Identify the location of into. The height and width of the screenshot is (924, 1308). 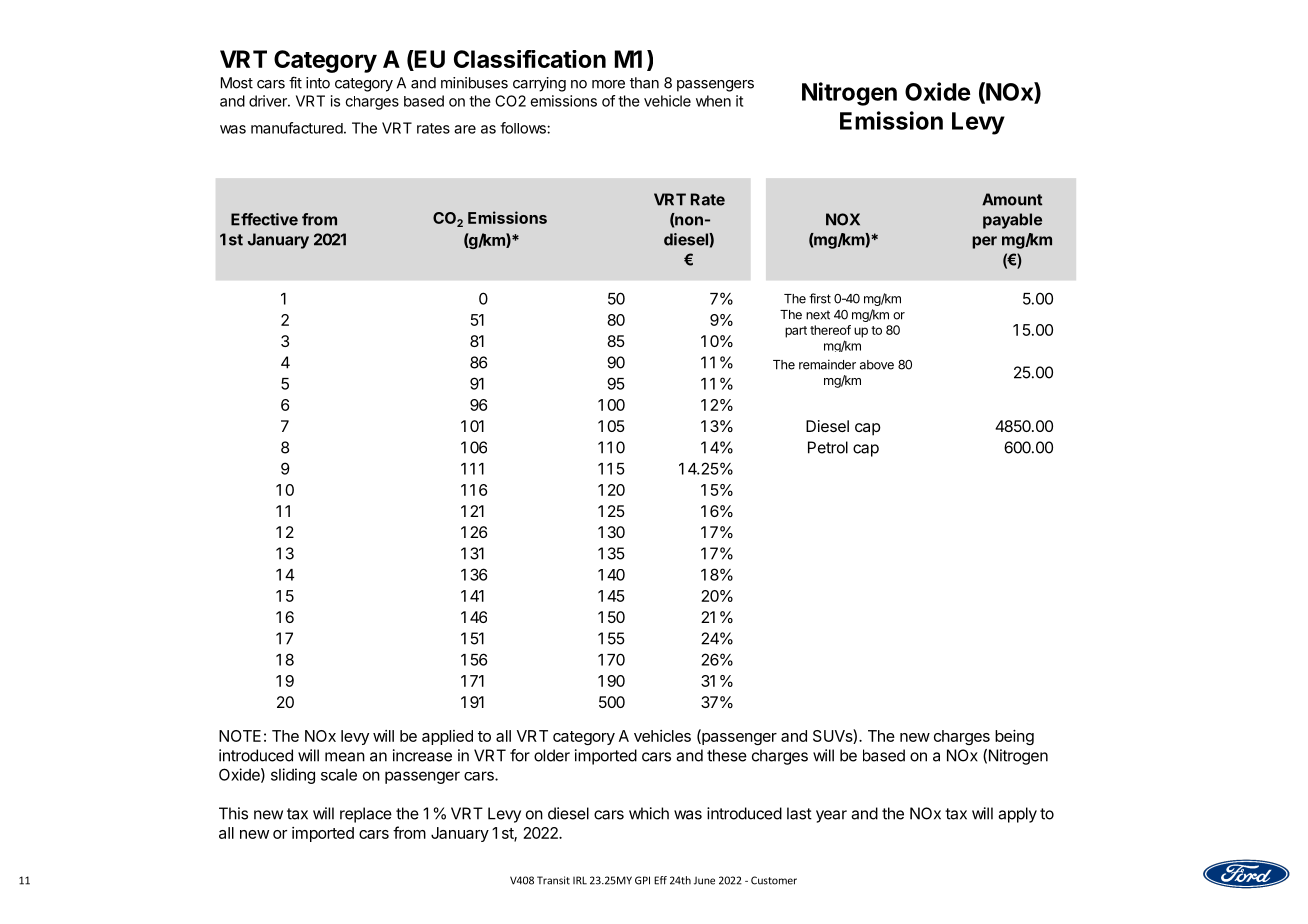
(318, 83).
